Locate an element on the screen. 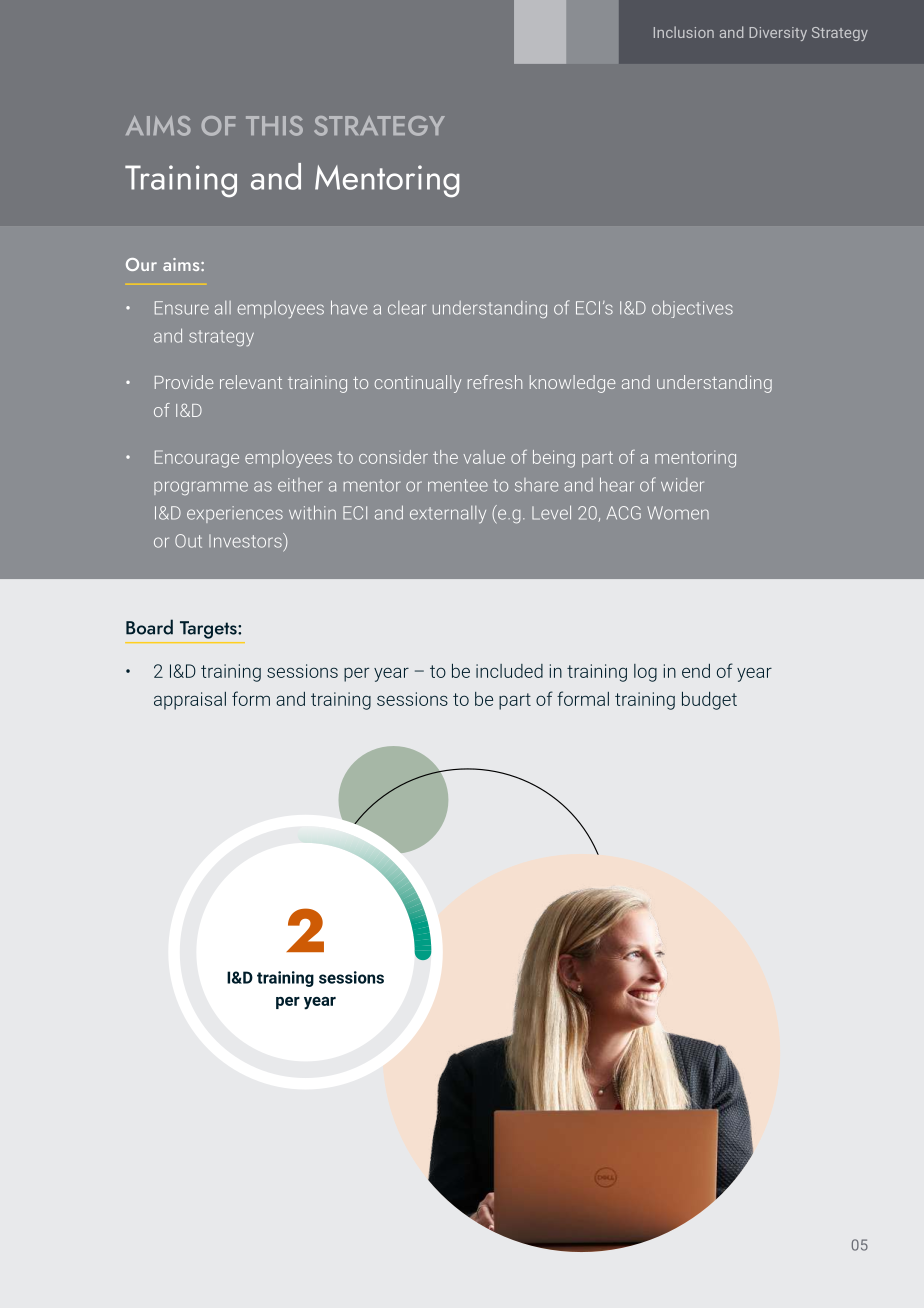 This screenshot has height=1308, width=924. included is located at coordinates (509, 671).
